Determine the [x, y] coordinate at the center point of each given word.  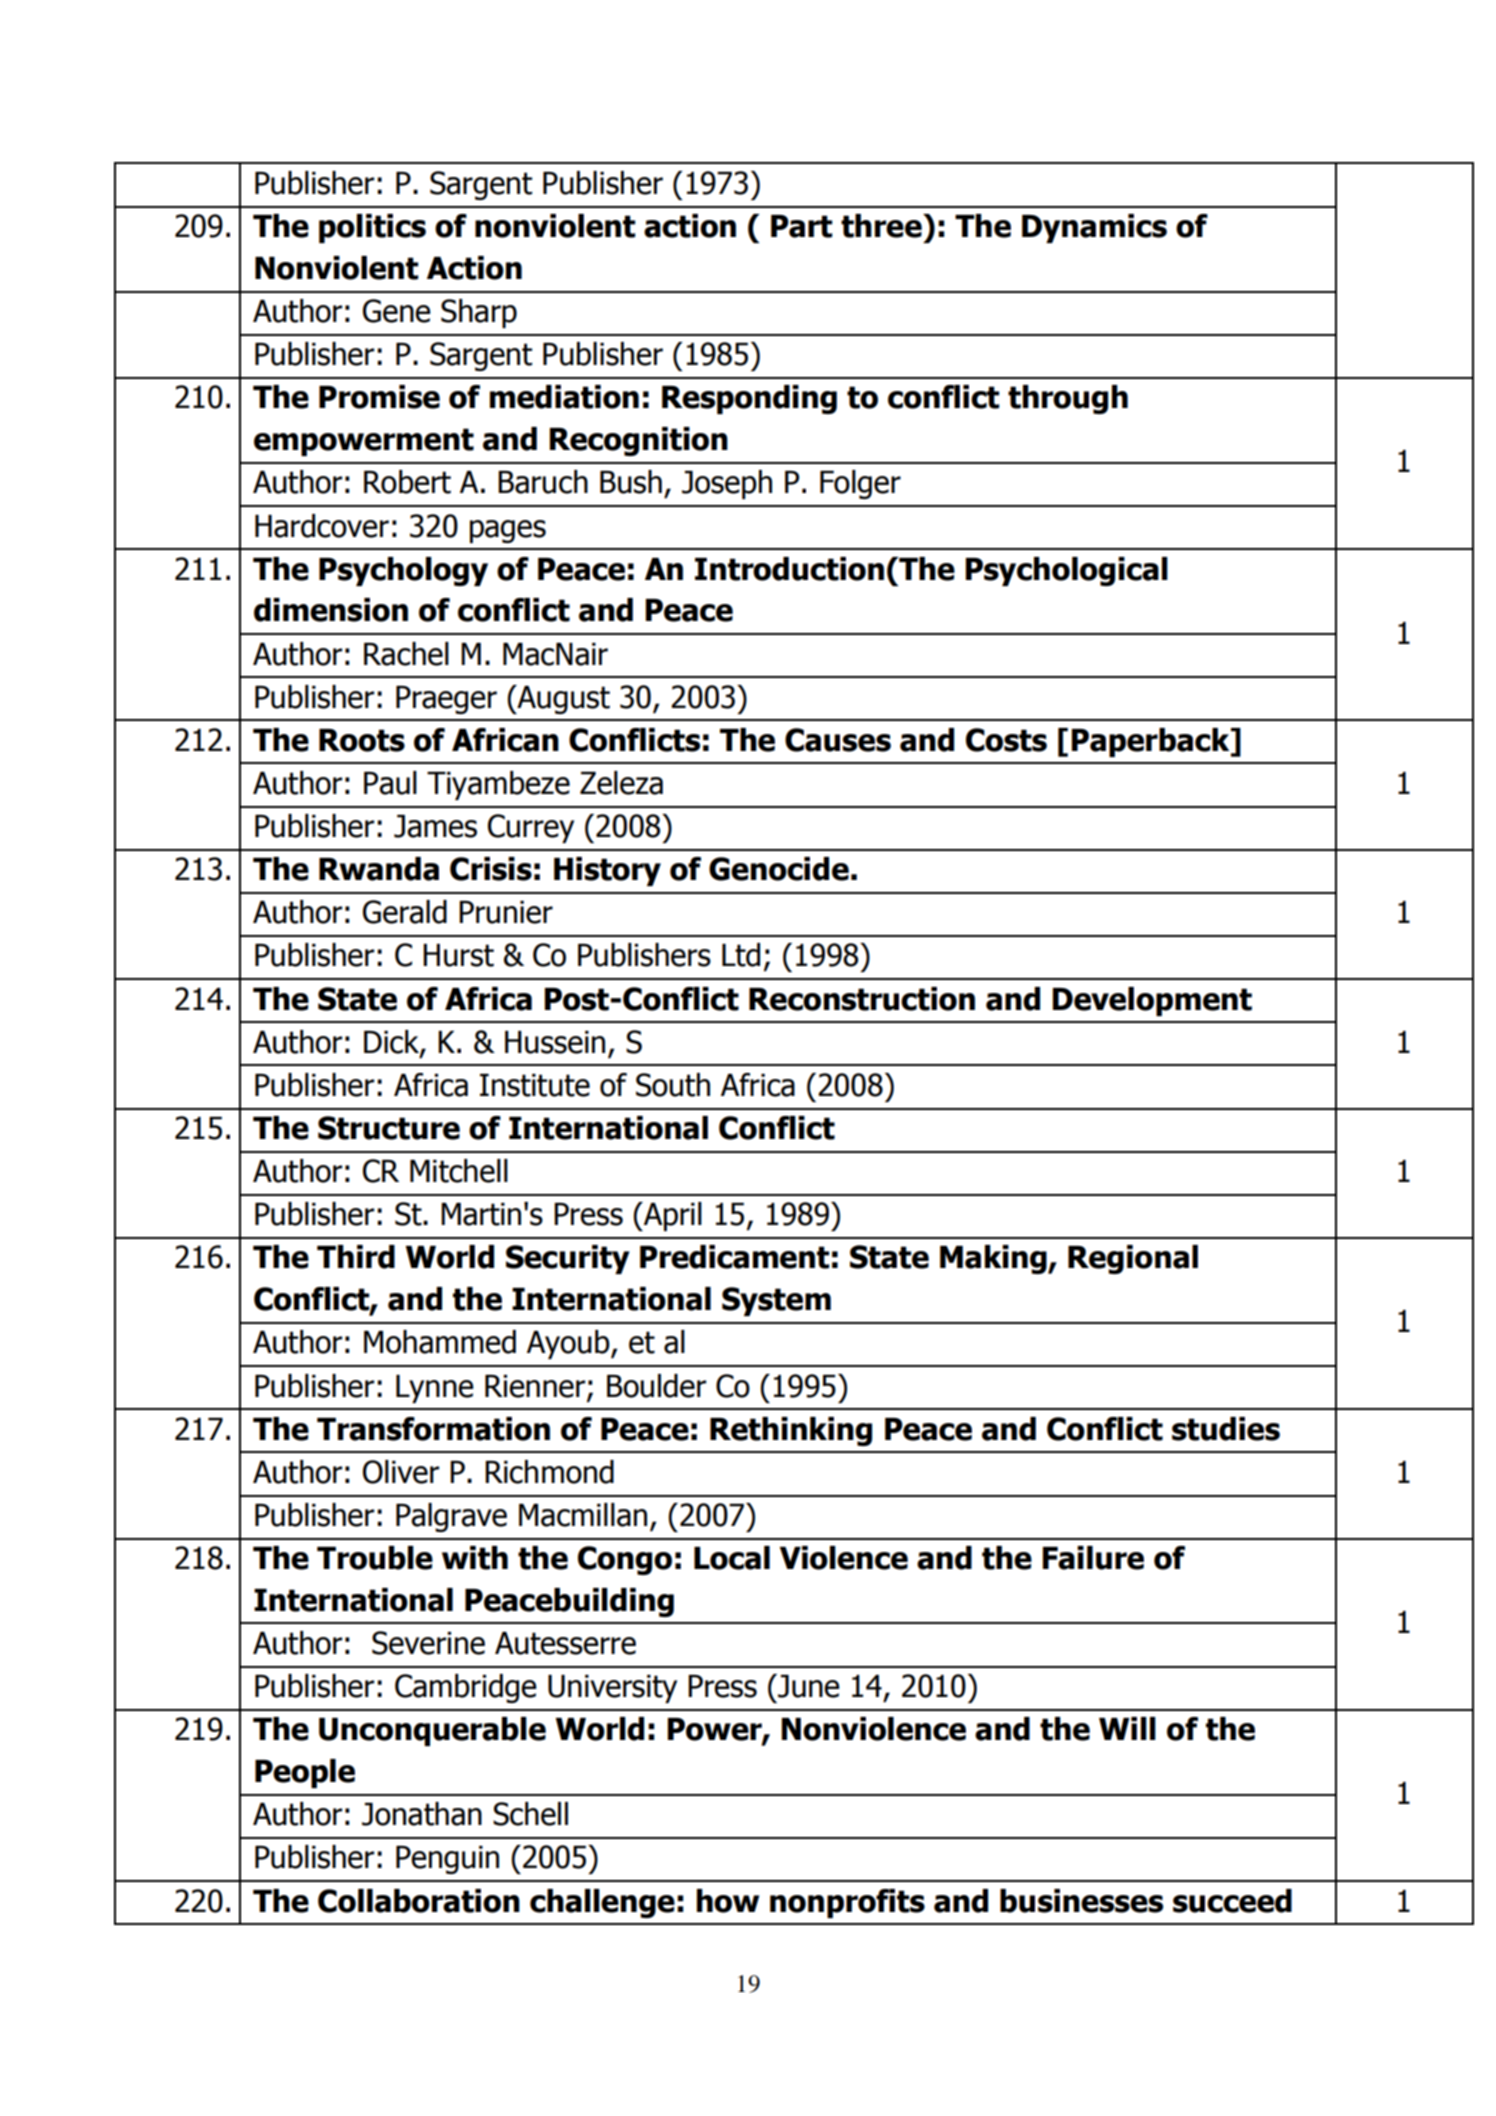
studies [1226, 1429]
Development [1152, 1001]
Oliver [401, 1472]
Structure [389, 1128]
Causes [838, 740]
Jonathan [422, 1814]
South [673, 1085]
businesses [1081, 1901]
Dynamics [1094, 228]
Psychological [1067, 571]
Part [801, 226]
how [728, 1901]
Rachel [406, 654]
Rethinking [791, 1431]
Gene [397, 311]
